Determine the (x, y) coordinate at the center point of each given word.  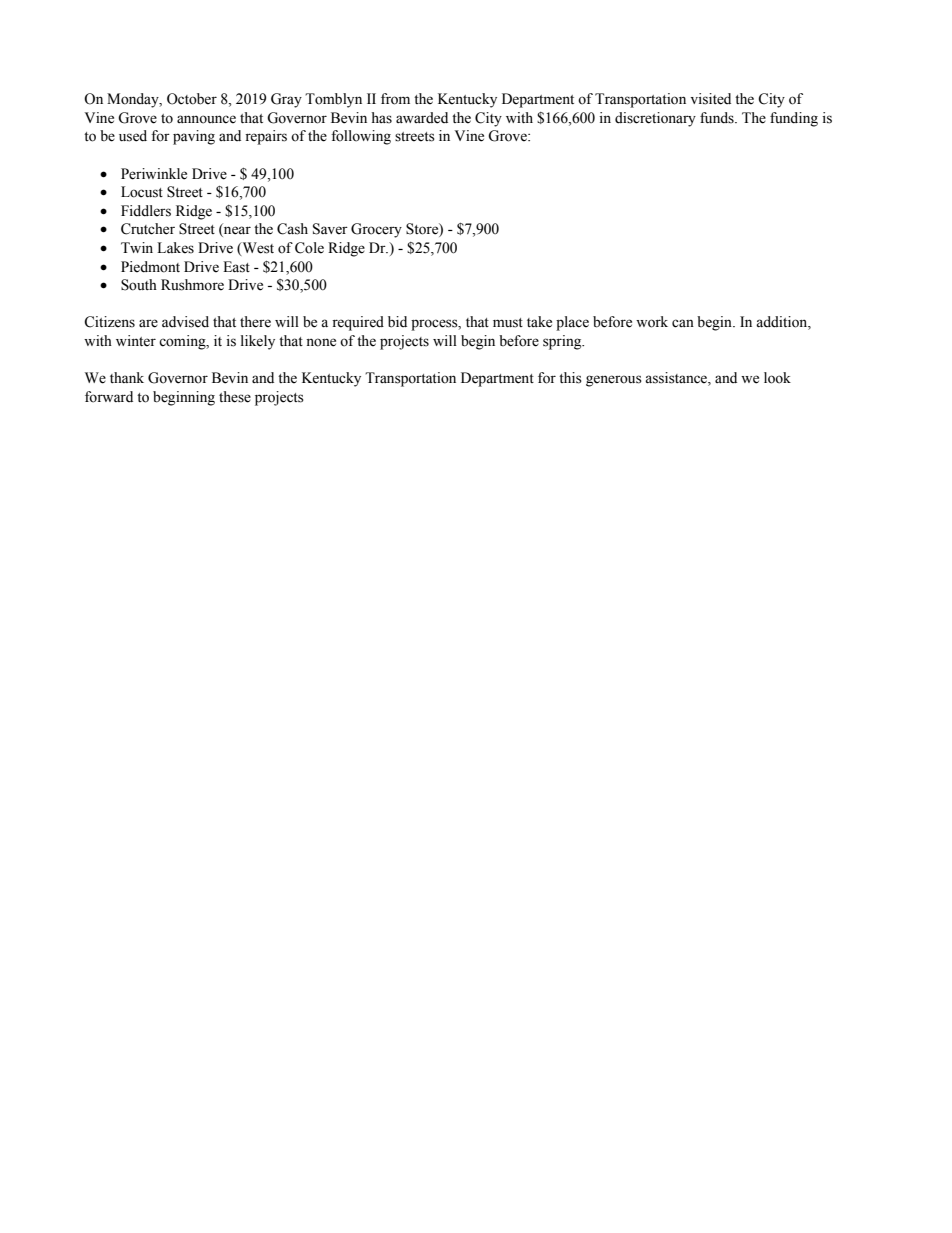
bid (397, 322)
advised (185, 322)
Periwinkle (154, 174)
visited (710, 99)
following (361, 137)
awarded (422, 118)
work (652, 322)
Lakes (175, 248)
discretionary (655, 119)
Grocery (376, 230)
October (192, 99)
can (683, 323)
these (235, 397)
